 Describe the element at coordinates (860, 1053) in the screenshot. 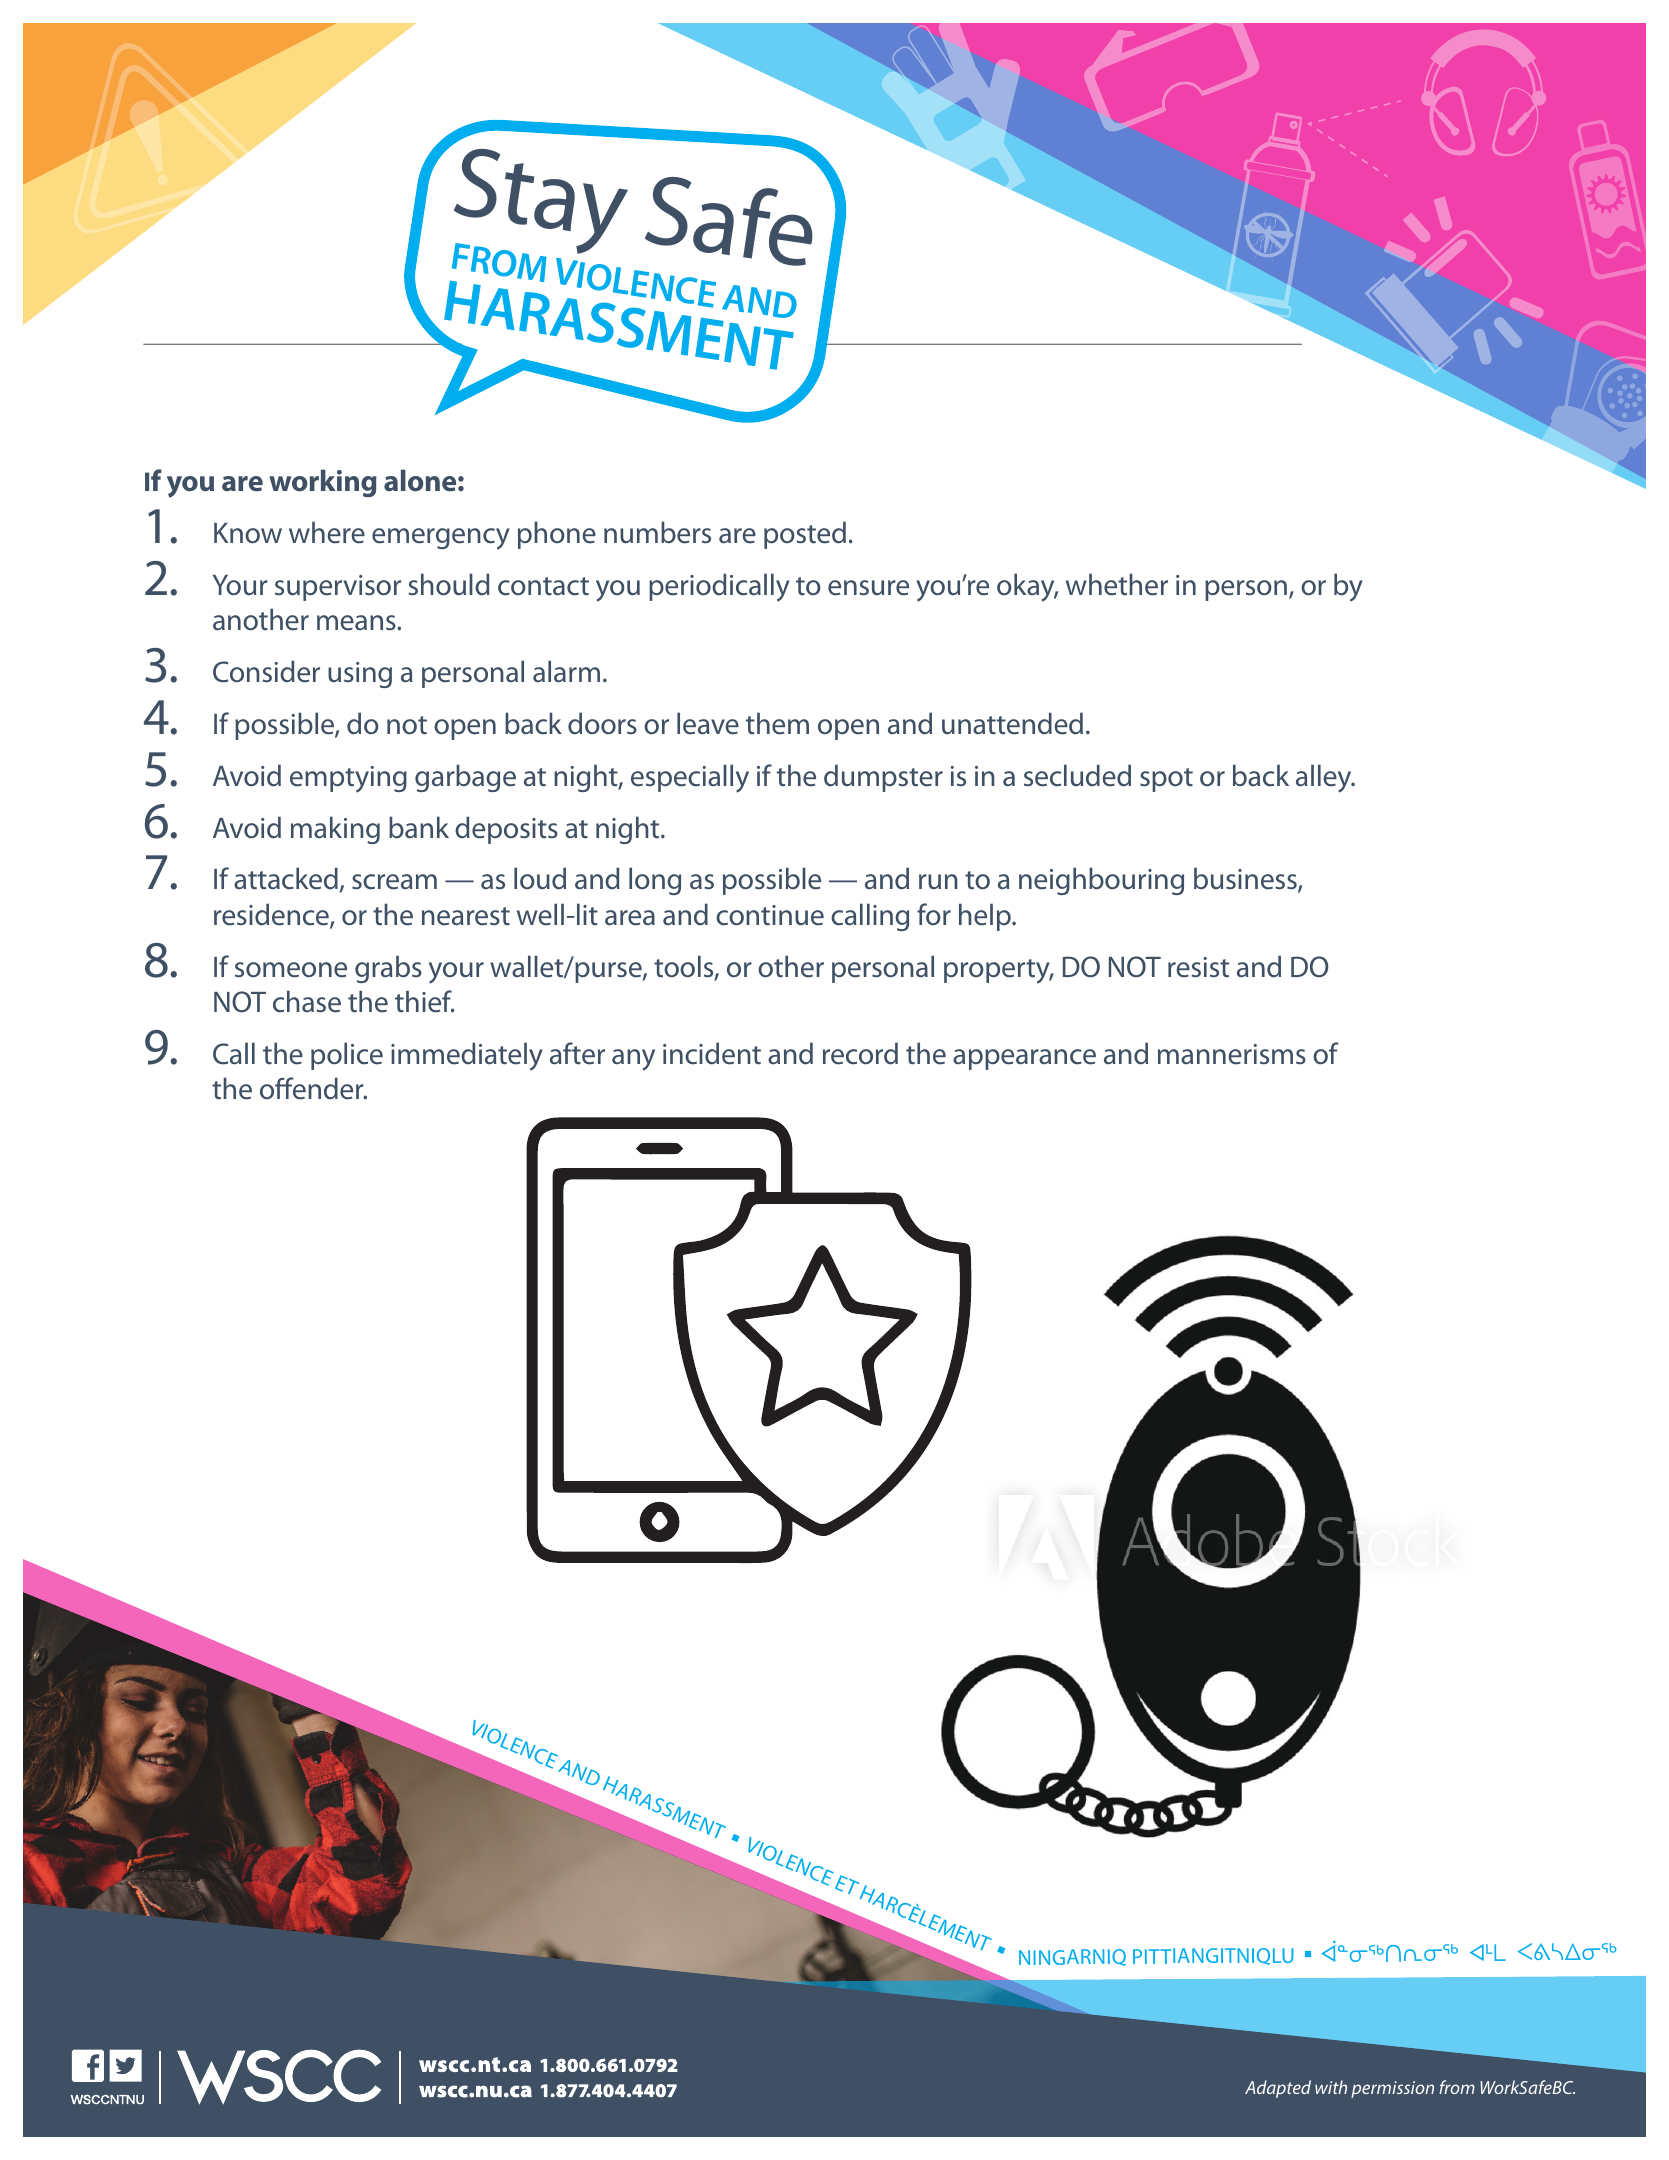

I see `record` at that location.
